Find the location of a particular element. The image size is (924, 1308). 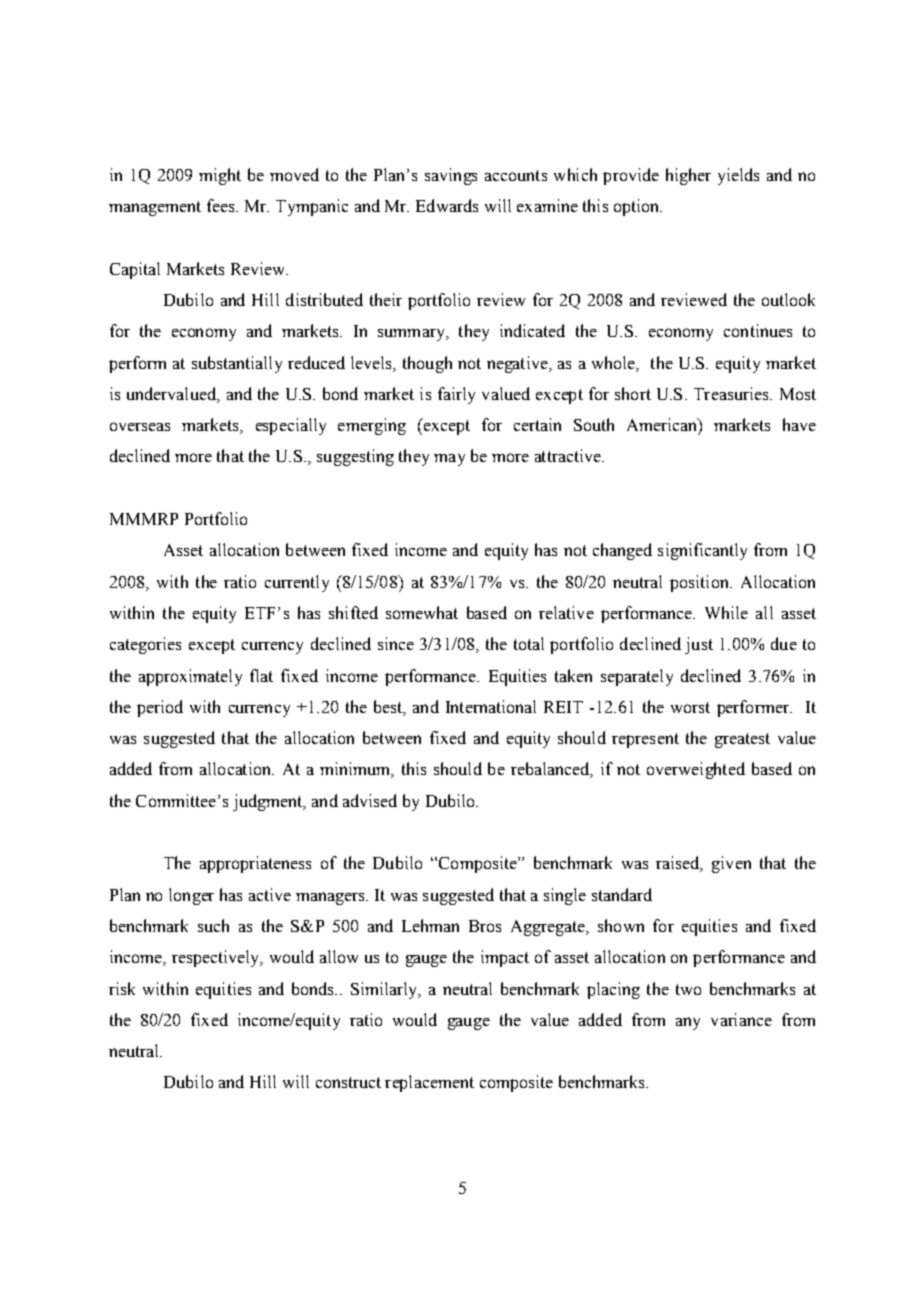

categories is located at coordinates (145, 645).
